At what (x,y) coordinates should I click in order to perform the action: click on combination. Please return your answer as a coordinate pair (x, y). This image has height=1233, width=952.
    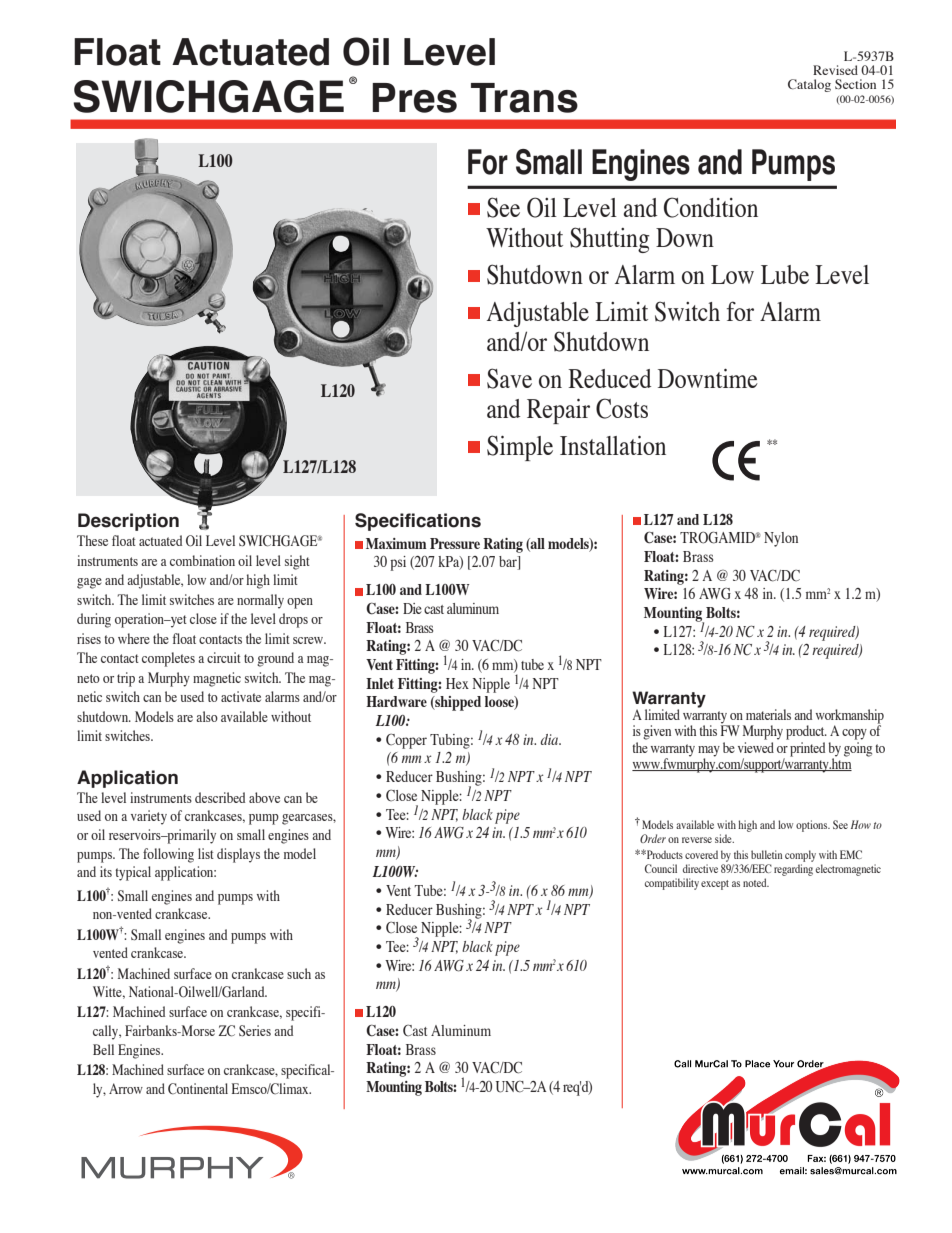
    Looking at the image, I should click on (202, 560).
